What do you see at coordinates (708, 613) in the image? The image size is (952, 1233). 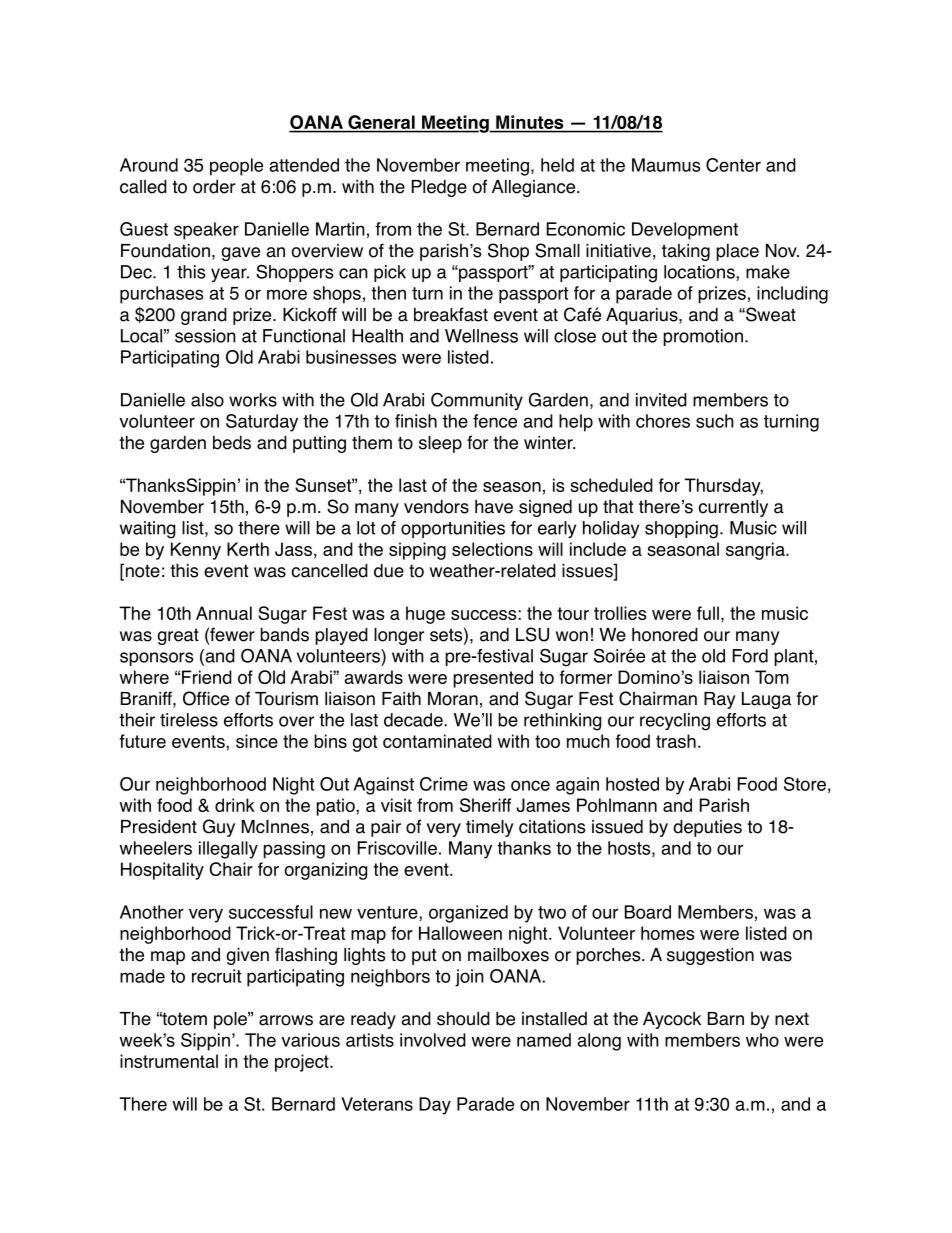 I see `full` at bounding box center [708, 613].
